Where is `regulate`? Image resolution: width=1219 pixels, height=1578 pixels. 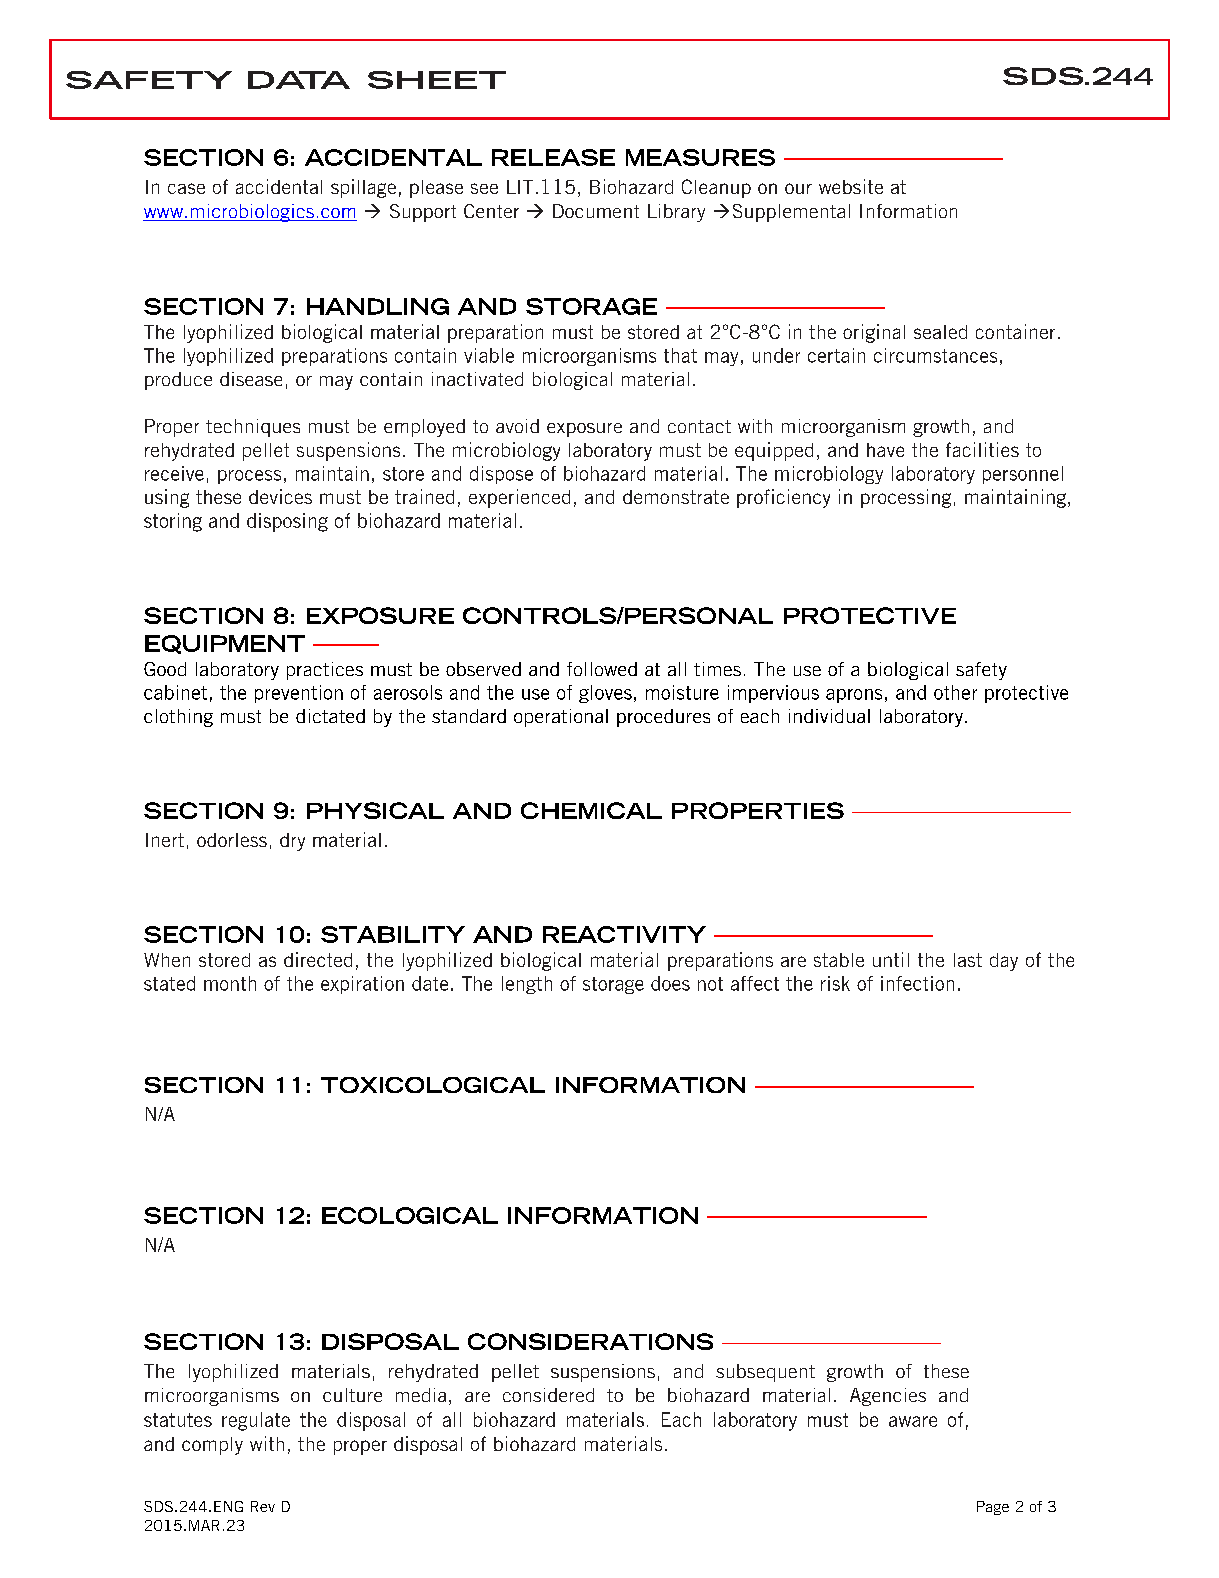 regulate is located at coordinates (256, 1421).
